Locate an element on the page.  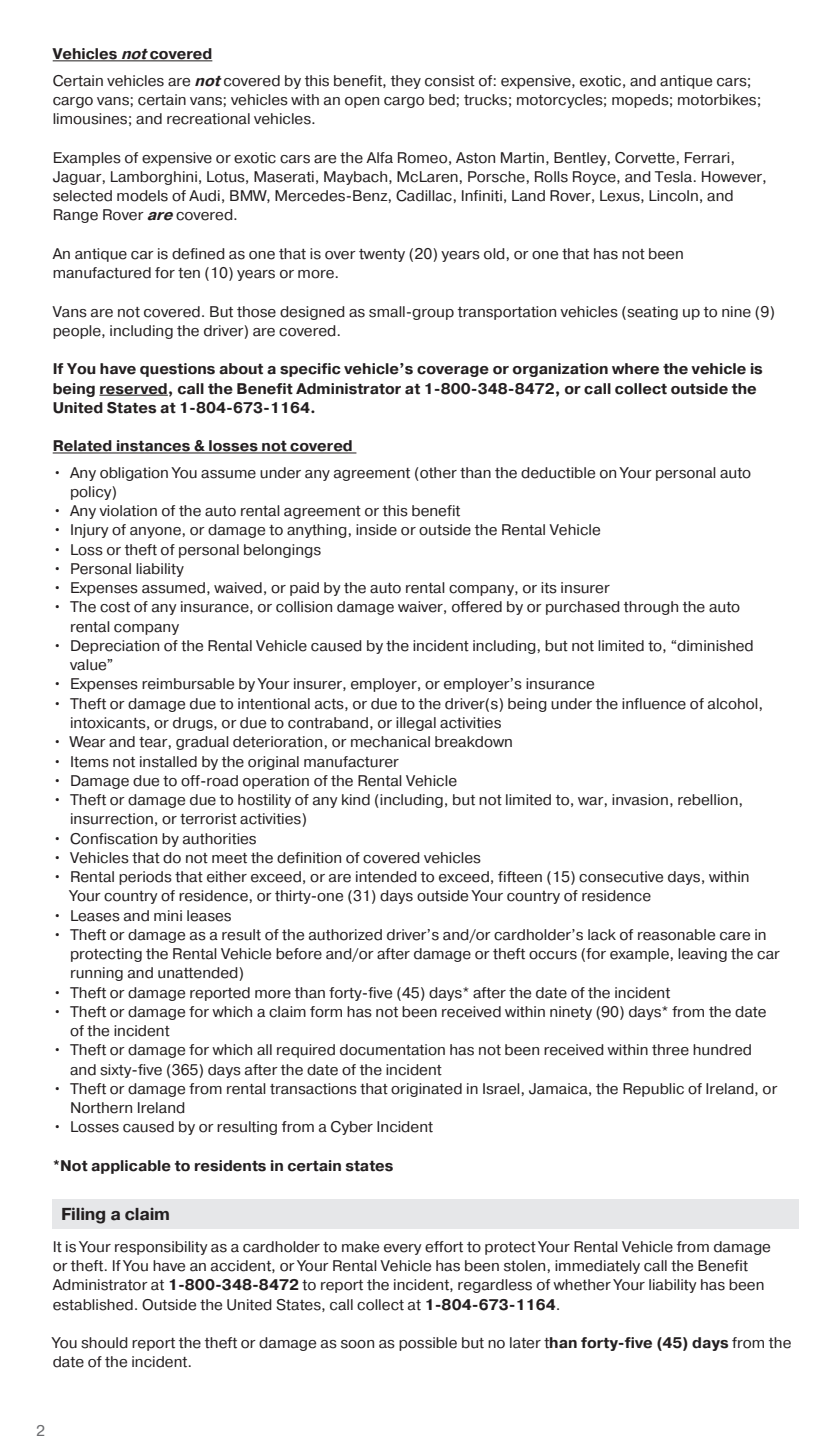
reimbursable is located at coordinates (188, 684).
